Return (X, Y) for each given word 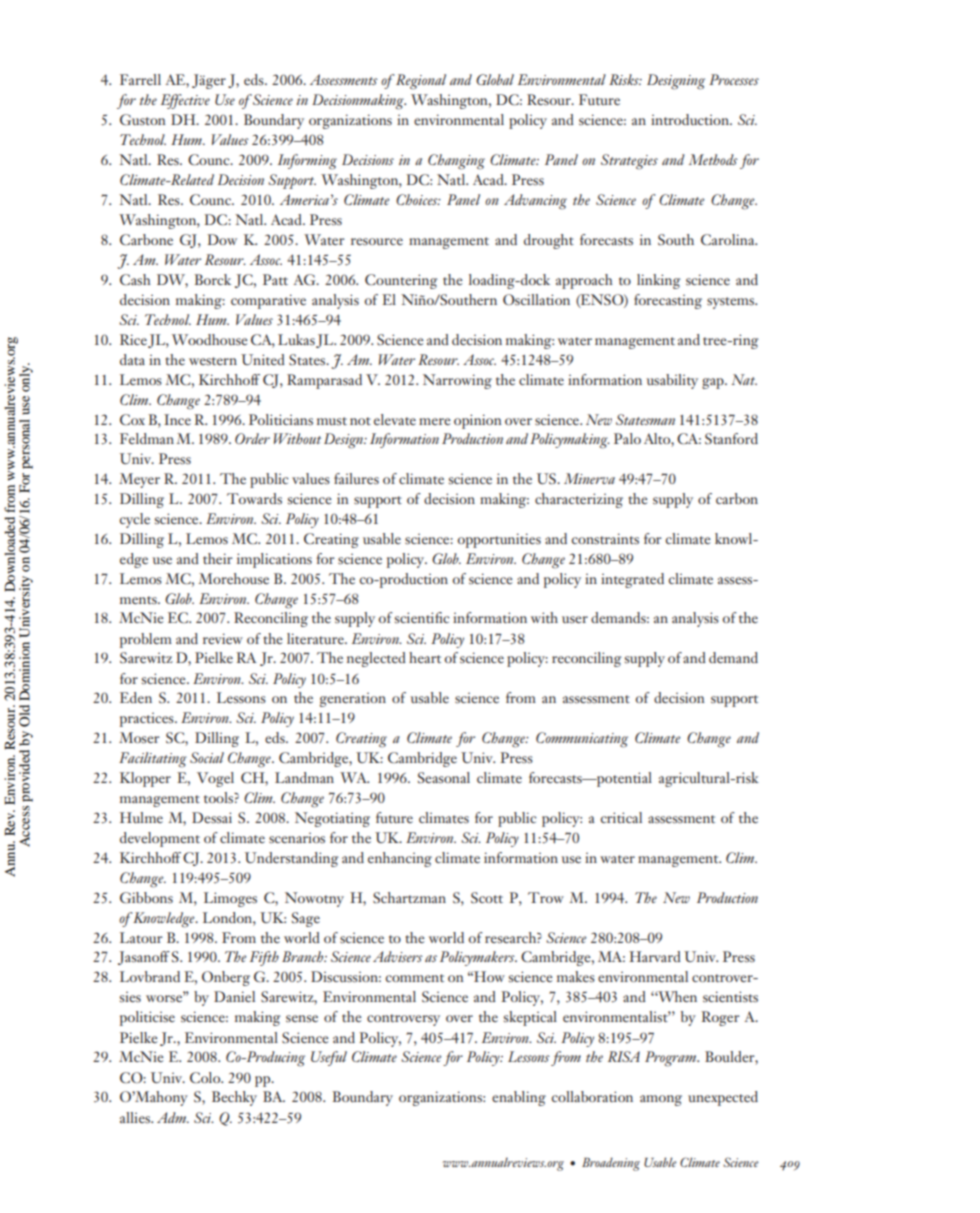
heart (425, 657)
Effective (185, 101)
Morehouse (233, 578)
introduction (691, 119)
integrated (632, 580)
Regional (421, 82)
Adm (173, 1117)
